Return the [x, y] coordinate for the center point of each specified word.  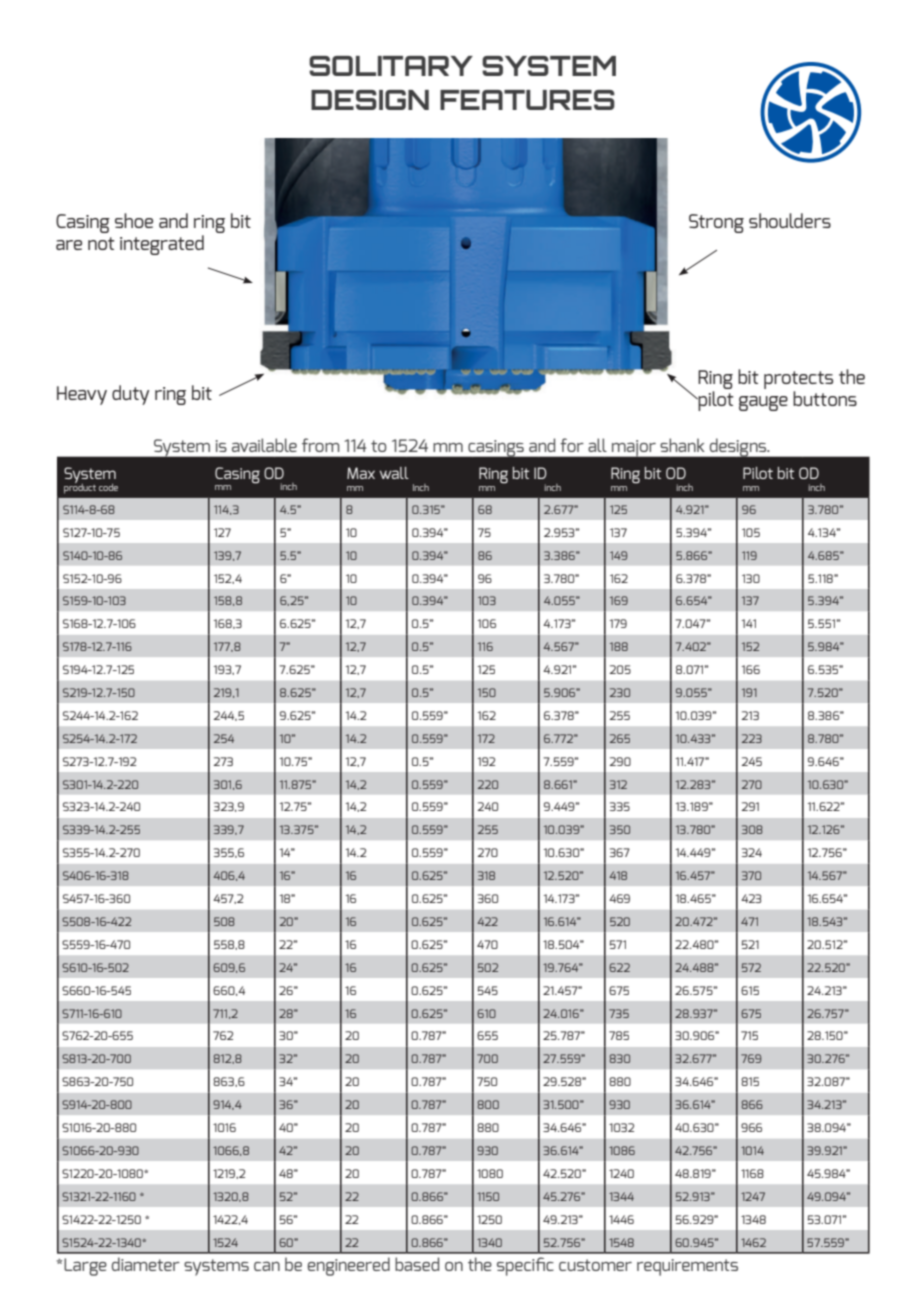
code [108, 487]
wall [394, 473]
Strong [716, 223]
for [572, 445]
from [321, 445]
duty [130, 395]
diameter [146, 1264]
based [417, 1264]
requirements [687, 1267]
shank [682, 445]
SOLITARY [391, 66]
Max [361, 473]
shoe [134, 220]
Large [85, 1267]
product [80, 487]
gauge [763, 403]
